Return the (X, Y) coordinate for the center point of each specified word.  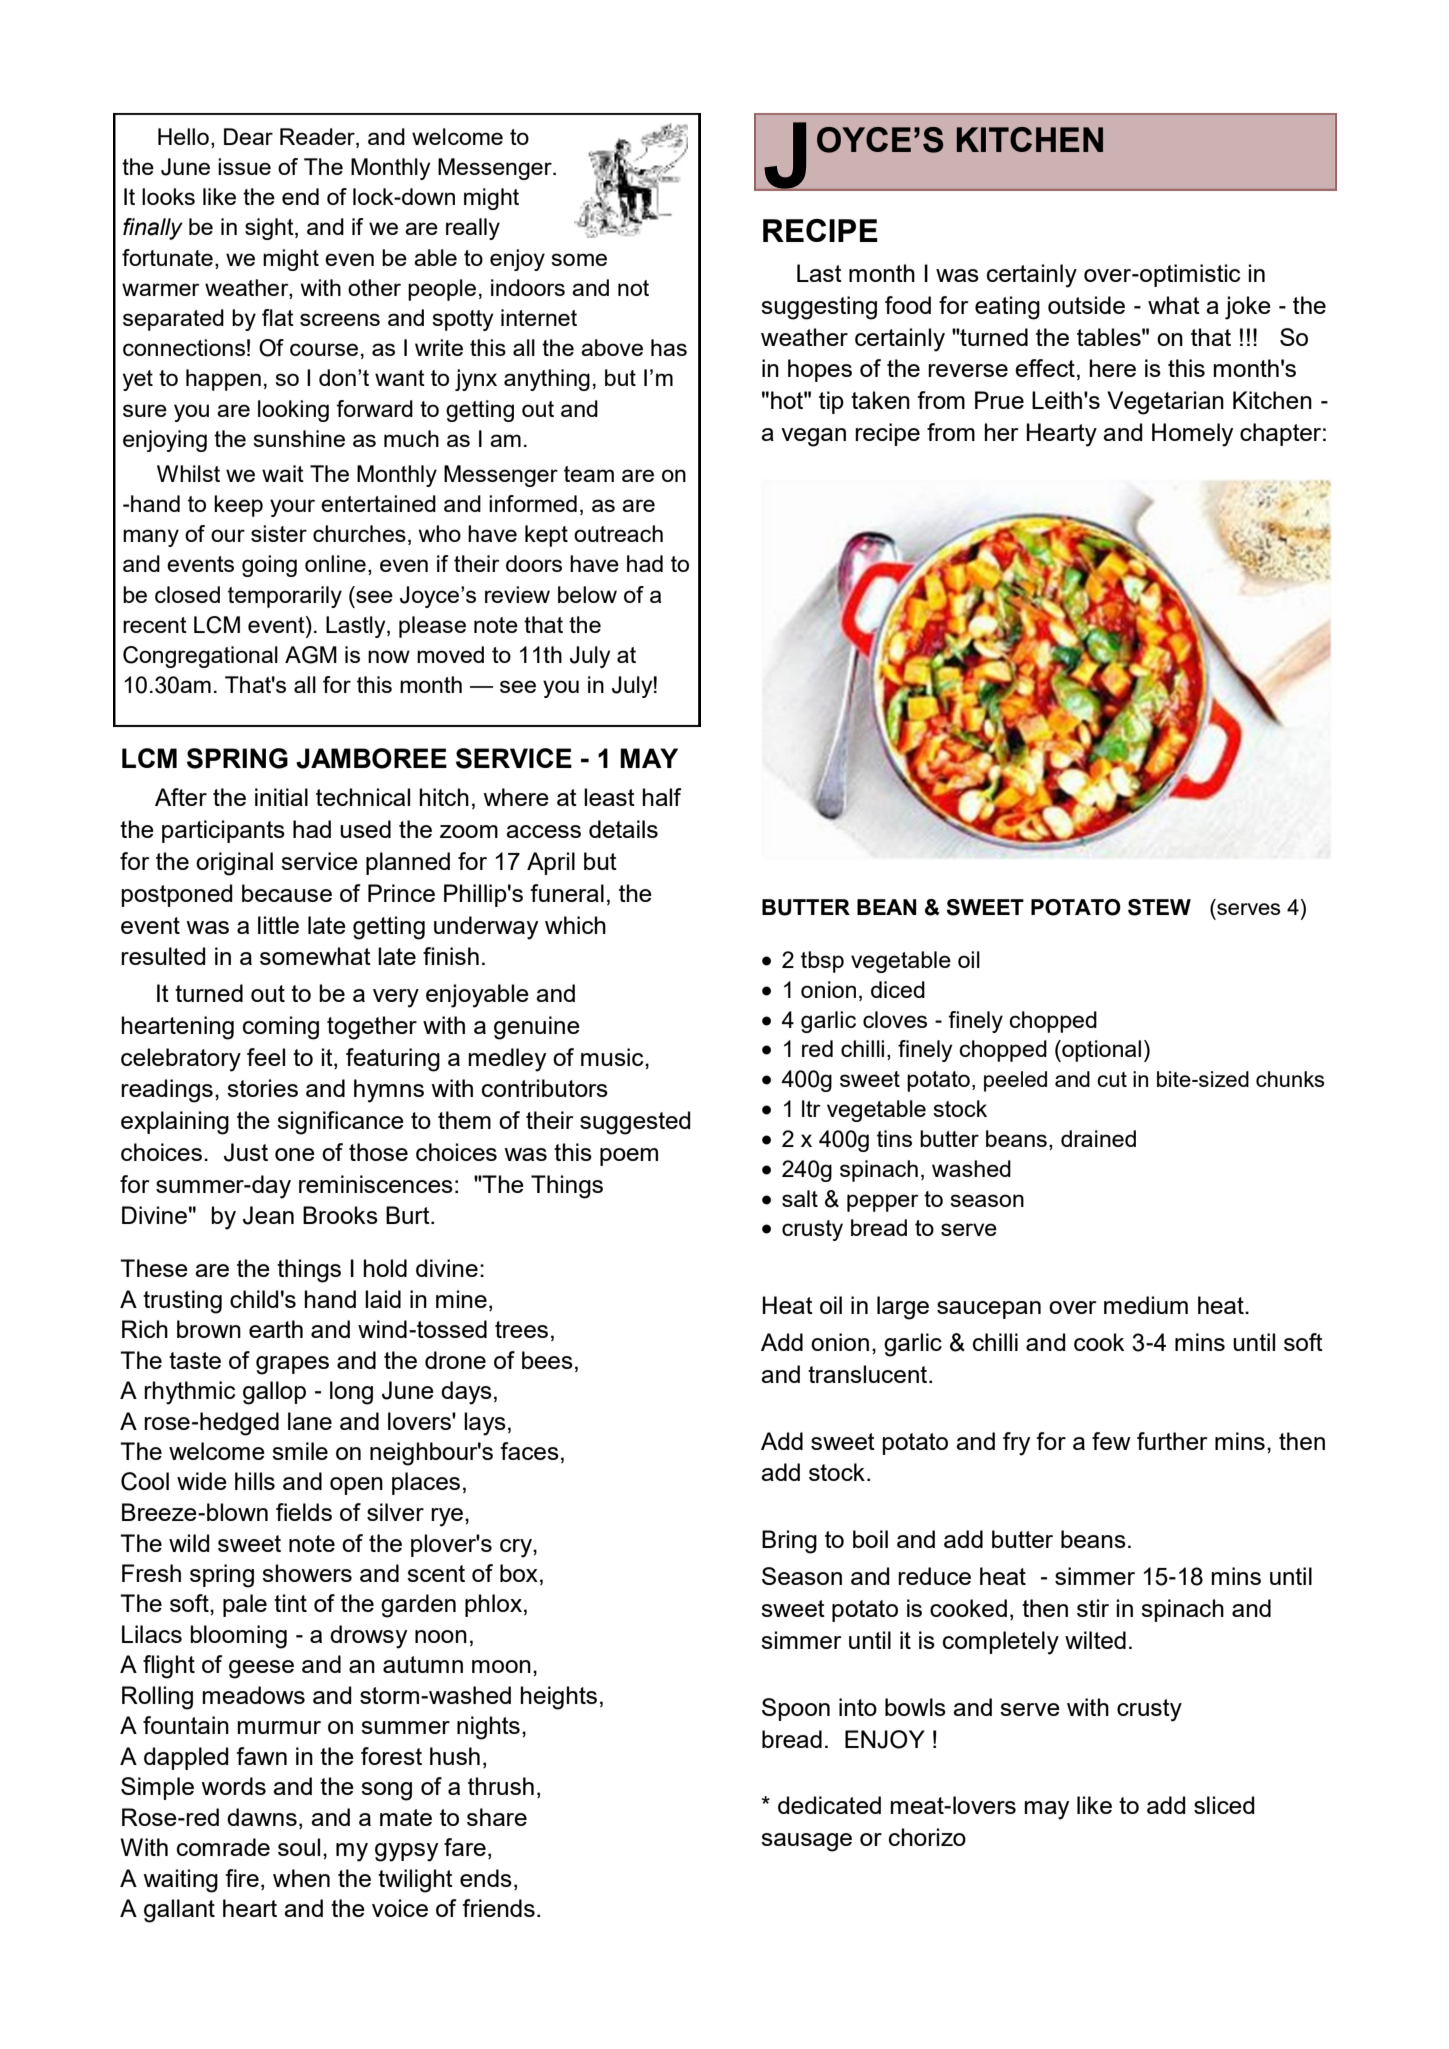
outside (1086, 305)
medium (1146, 1305)
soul (299, 1847)
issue (244, 166)
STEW (1159, 907)
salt (800, 1198)
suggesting (819, 308)
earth (276, 1329)
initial (281, 797)
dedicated (829, 1805)
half (661, 797)
